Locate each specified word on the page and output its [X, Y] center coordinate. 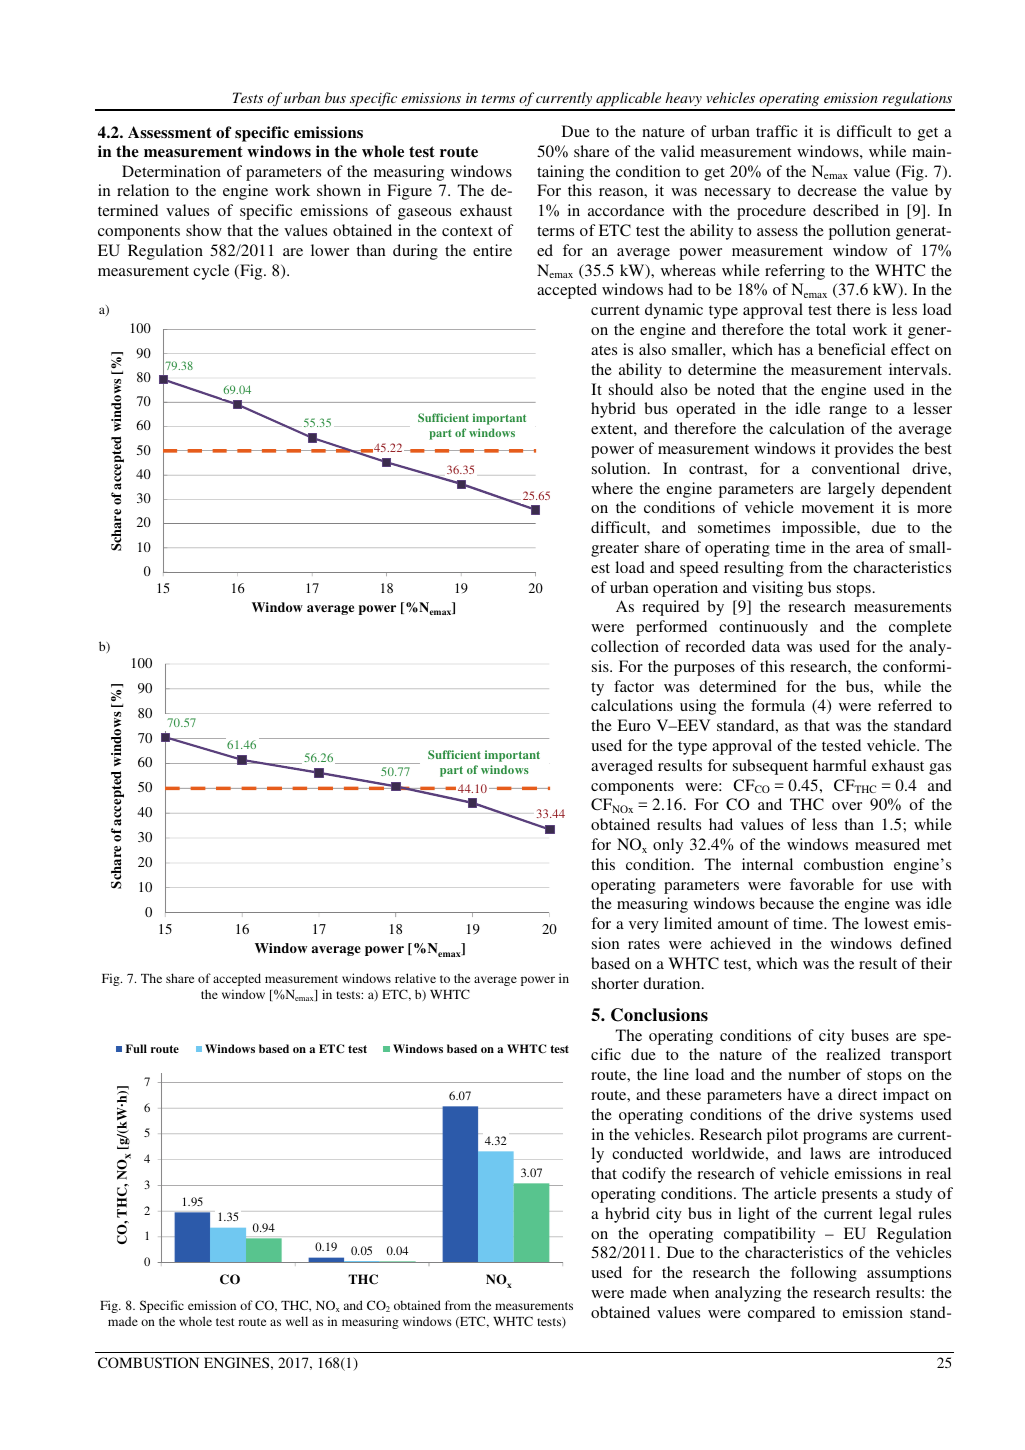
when [691, 1292]
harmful [839, 765]
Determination [171, 171]
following [824, 1274]
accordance [626, 210]
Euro [634, 725]
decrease [827, 190]
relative [415, 978]
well [297, 1321]
